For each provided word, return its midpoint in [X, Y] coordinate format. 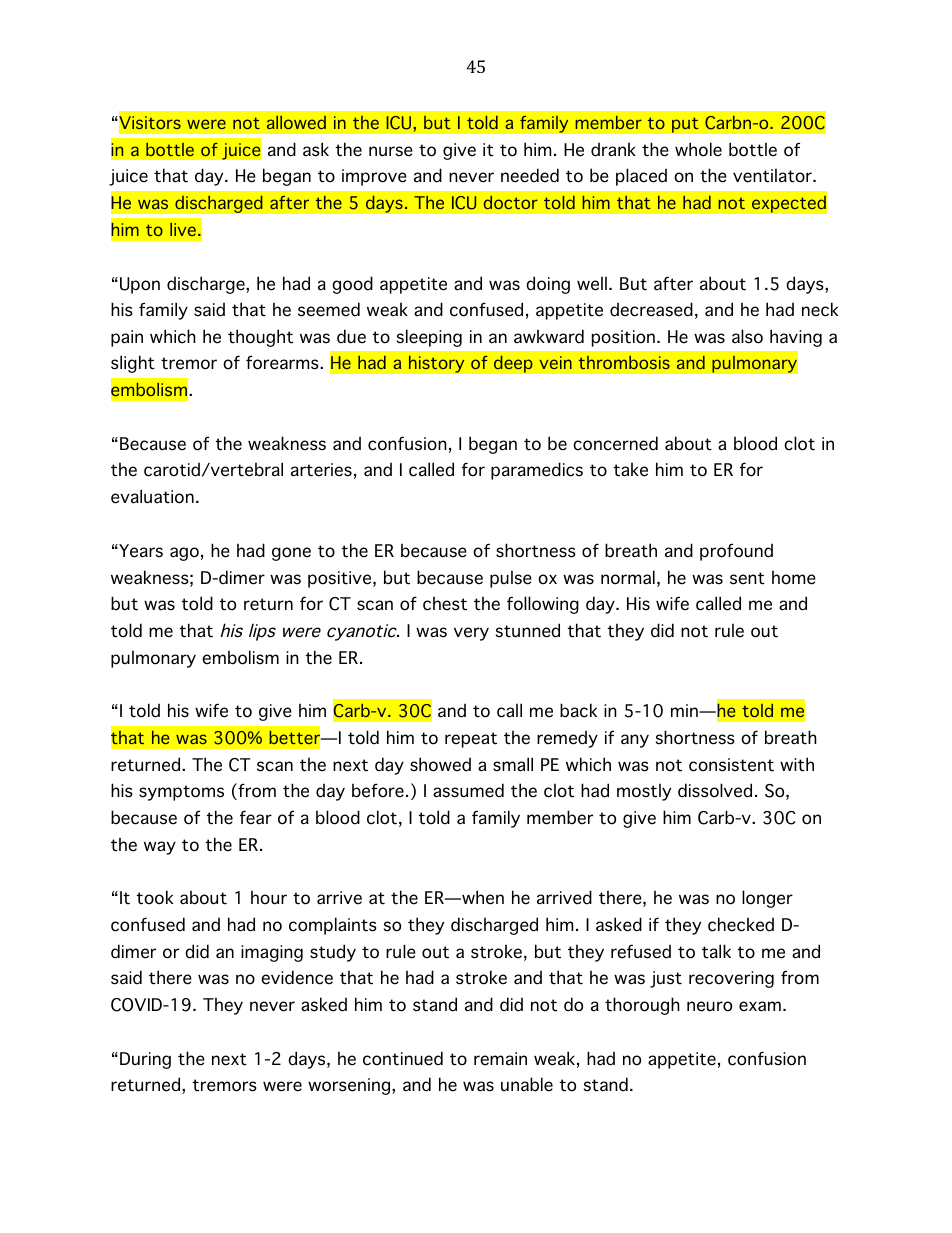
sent [747, 578]
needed [530, 175]
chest [445, 603]
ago [184, 554]
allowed [296, 122]
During [145, 1060]
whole [698, 149]
